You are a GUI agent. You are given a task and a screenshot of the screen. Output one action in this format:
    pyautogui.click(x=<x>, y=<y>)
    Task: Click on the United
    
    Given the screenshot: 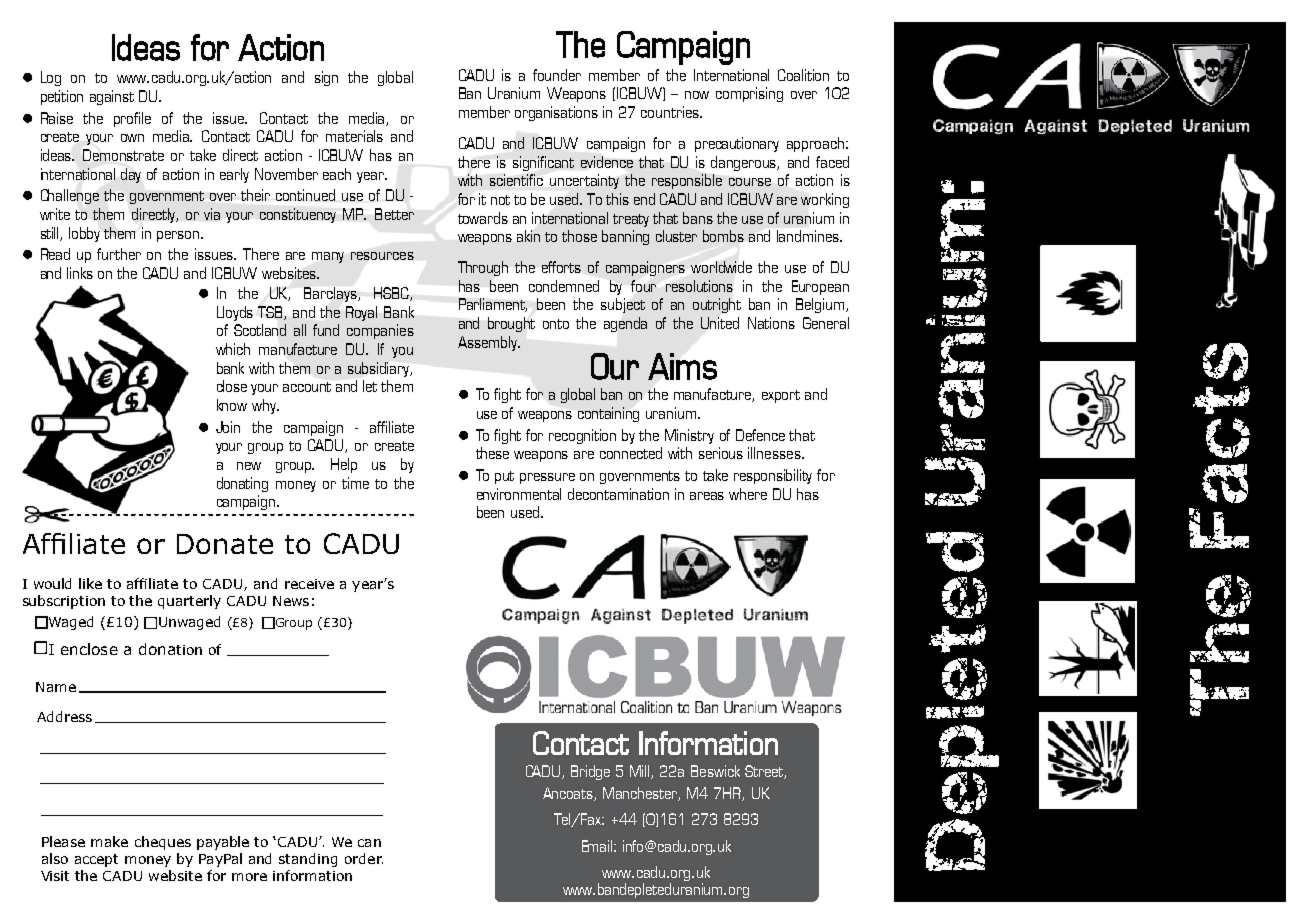 What is the action you would take?
    pyautogui.click(x=720, y=323)
